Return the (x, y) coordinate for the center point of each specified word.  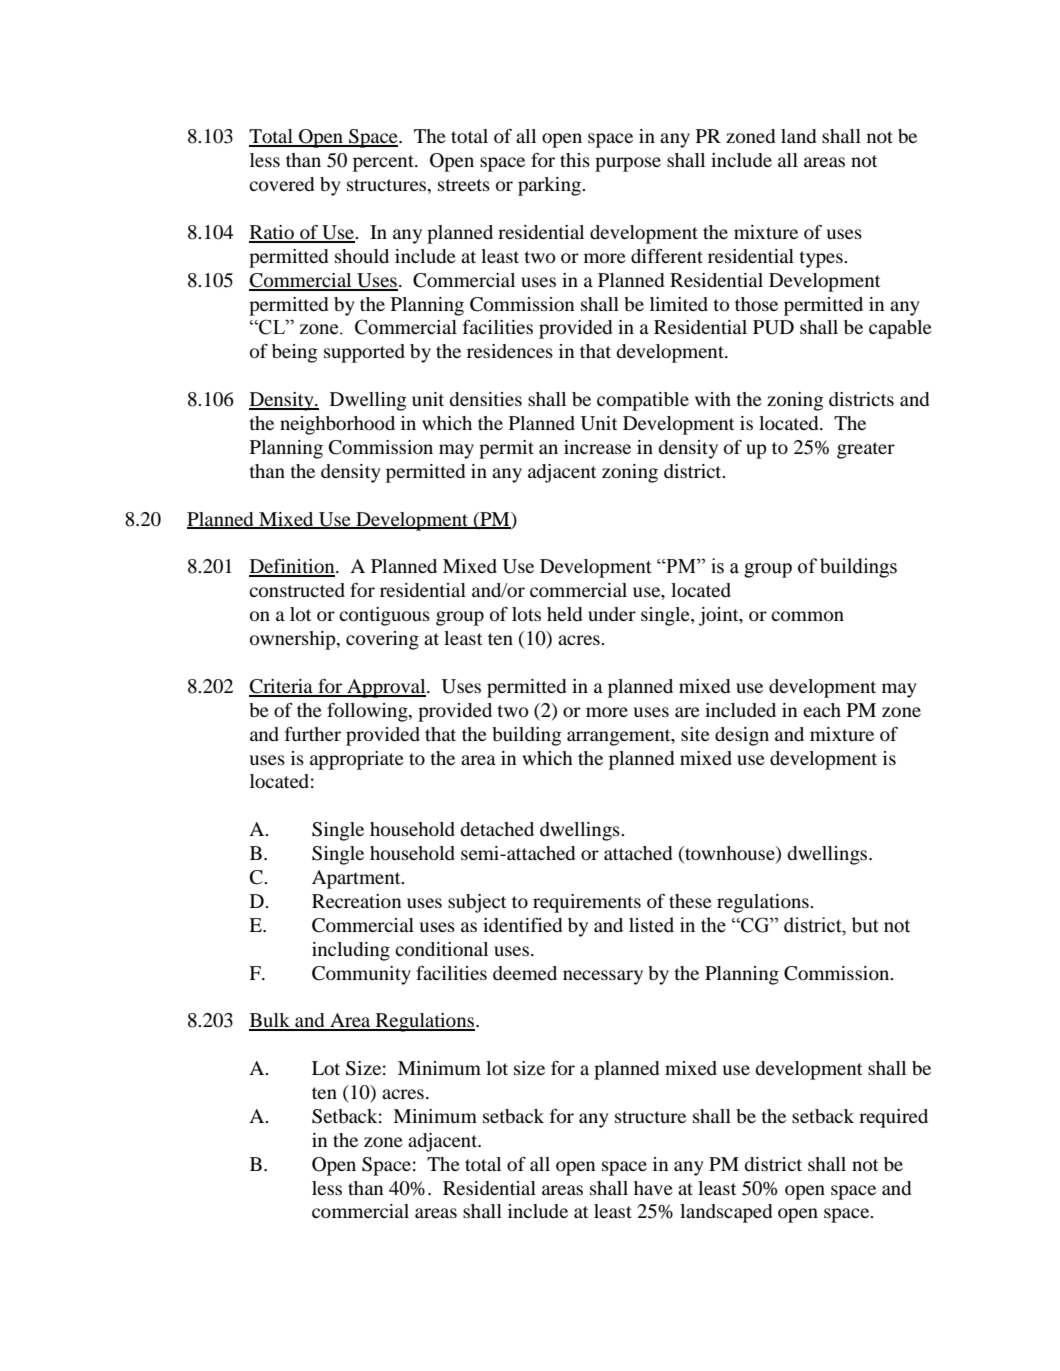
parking (551, 186)
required (893, 1118)
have (653, 1188)
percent (384, 163)
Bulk (270, 1021)
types (822, 259)
